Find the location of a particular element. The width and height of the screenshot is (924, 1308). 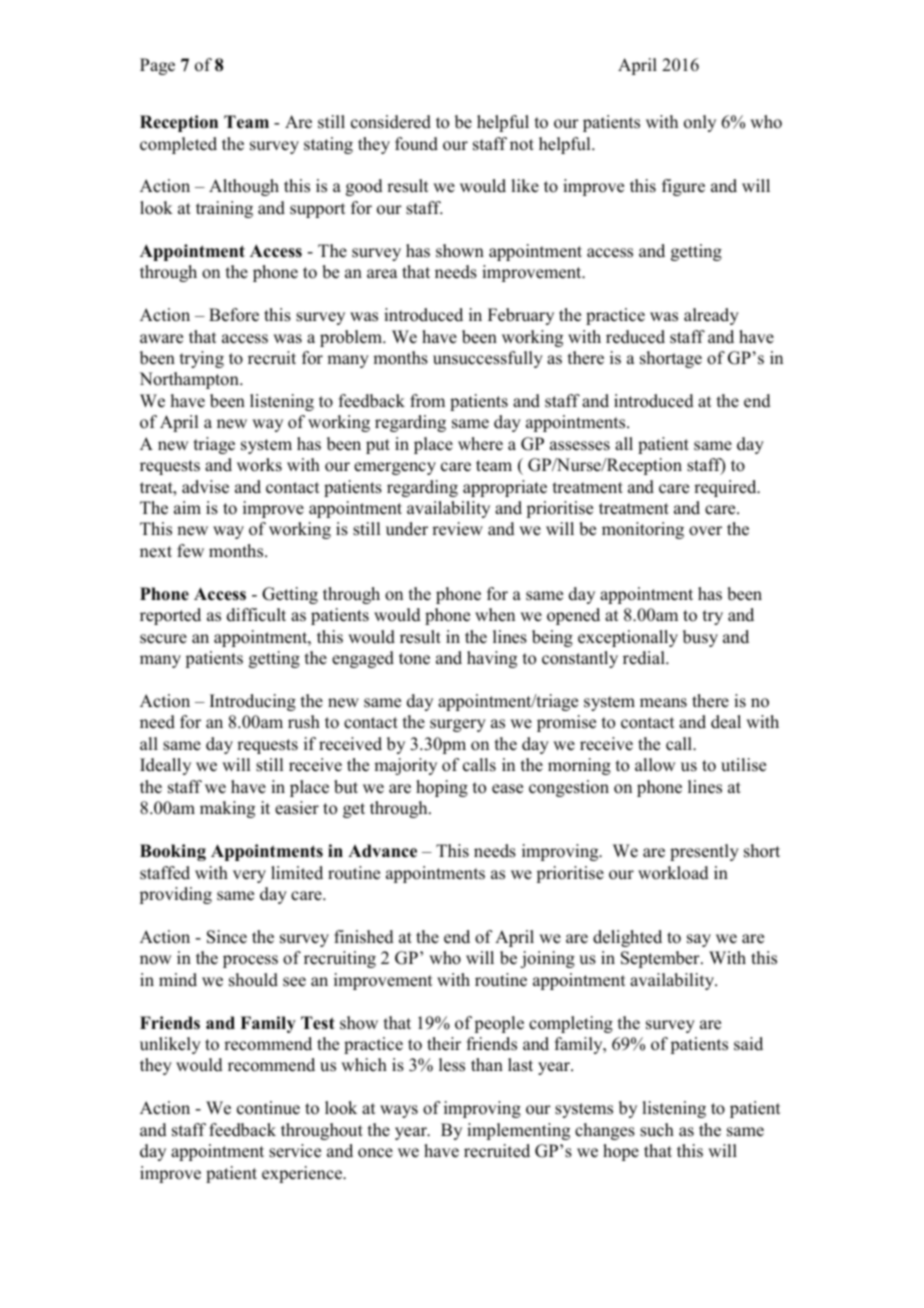

only is located at coordinates (700, 123).
